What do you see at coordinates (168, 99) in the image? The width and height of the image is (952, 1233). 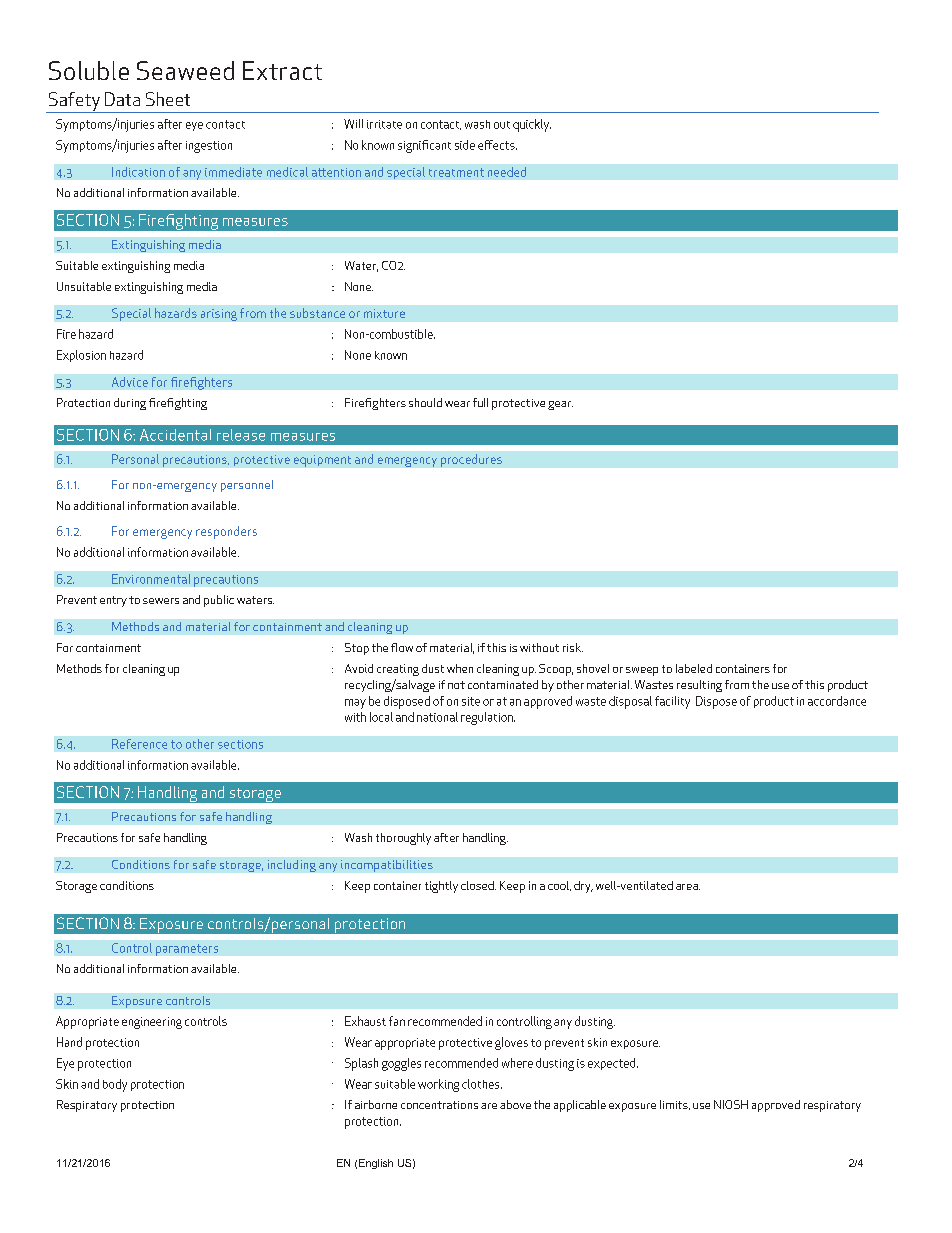 I see `Sheet` at bounding box center [168, 99].
